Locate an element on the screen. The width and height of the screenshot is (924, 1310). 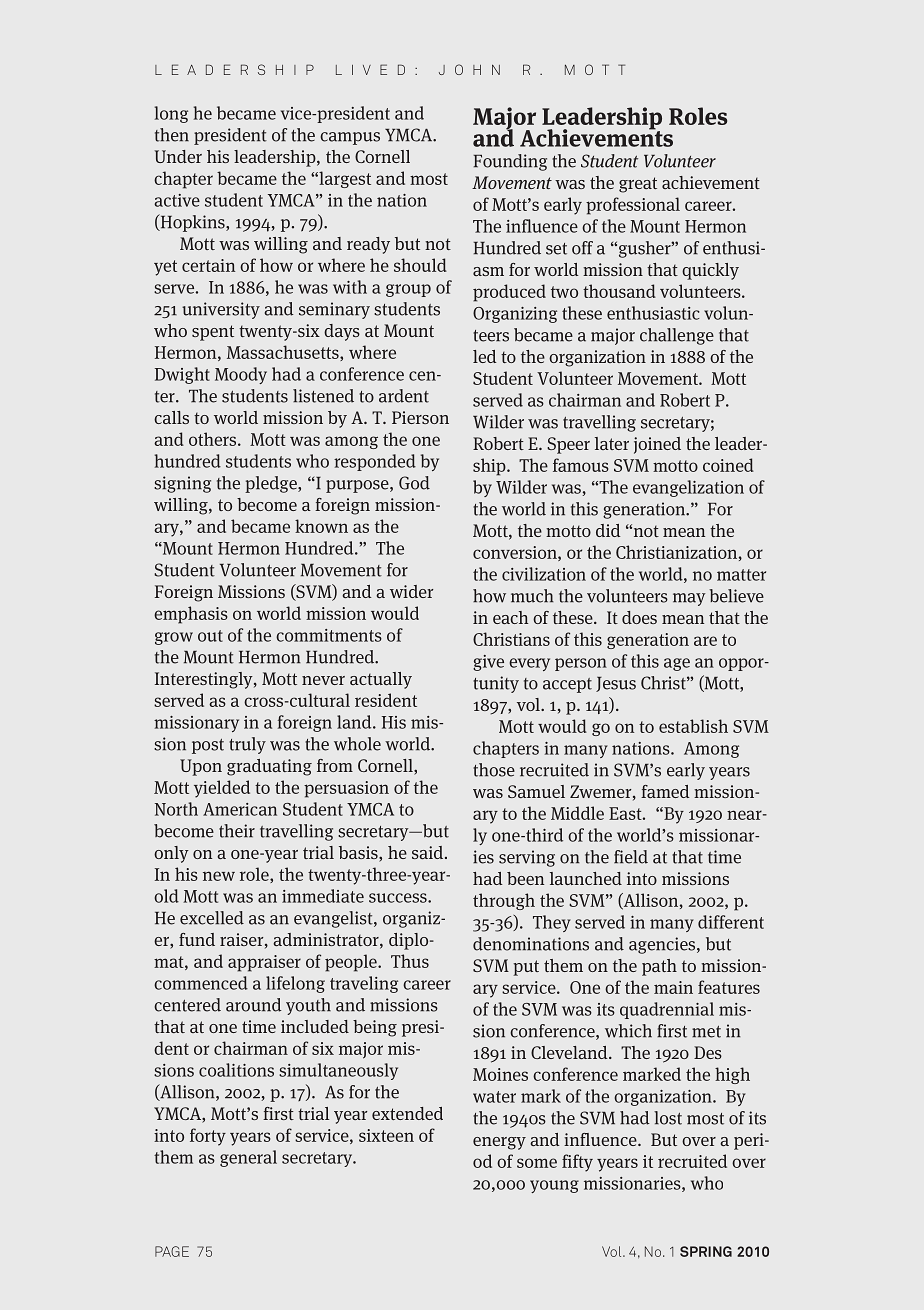
Under is located at coordinates (178, 156).
